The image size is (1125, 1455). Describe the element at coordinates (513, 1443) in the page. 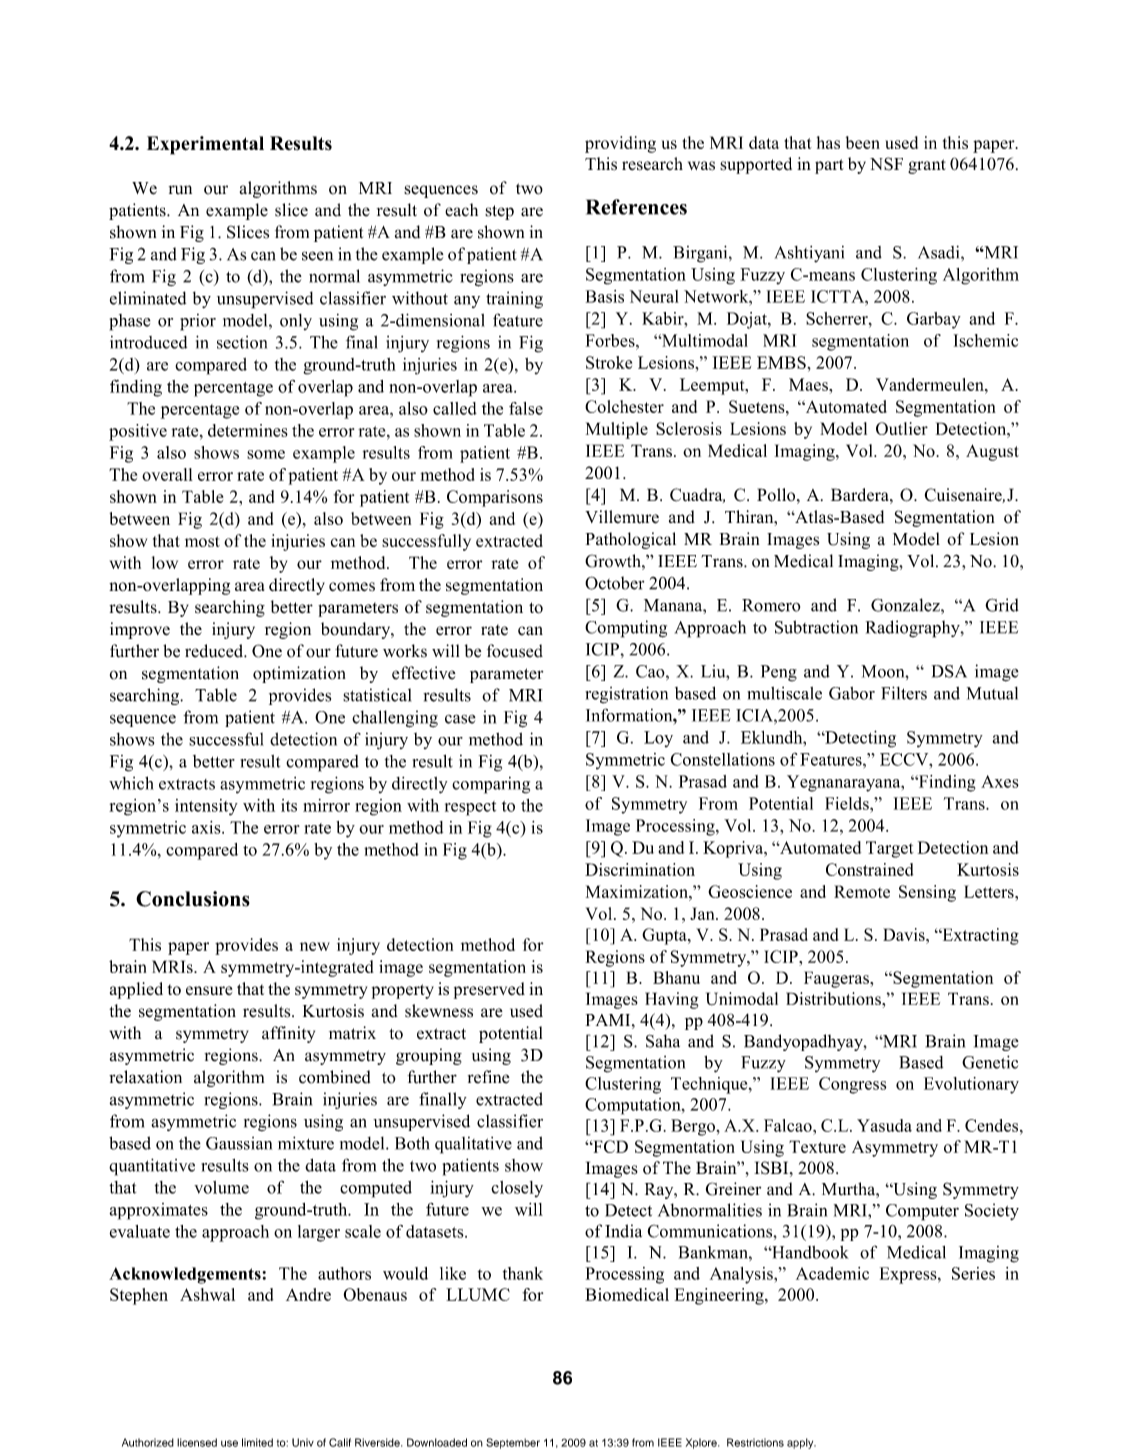

I see `September` at that location.
